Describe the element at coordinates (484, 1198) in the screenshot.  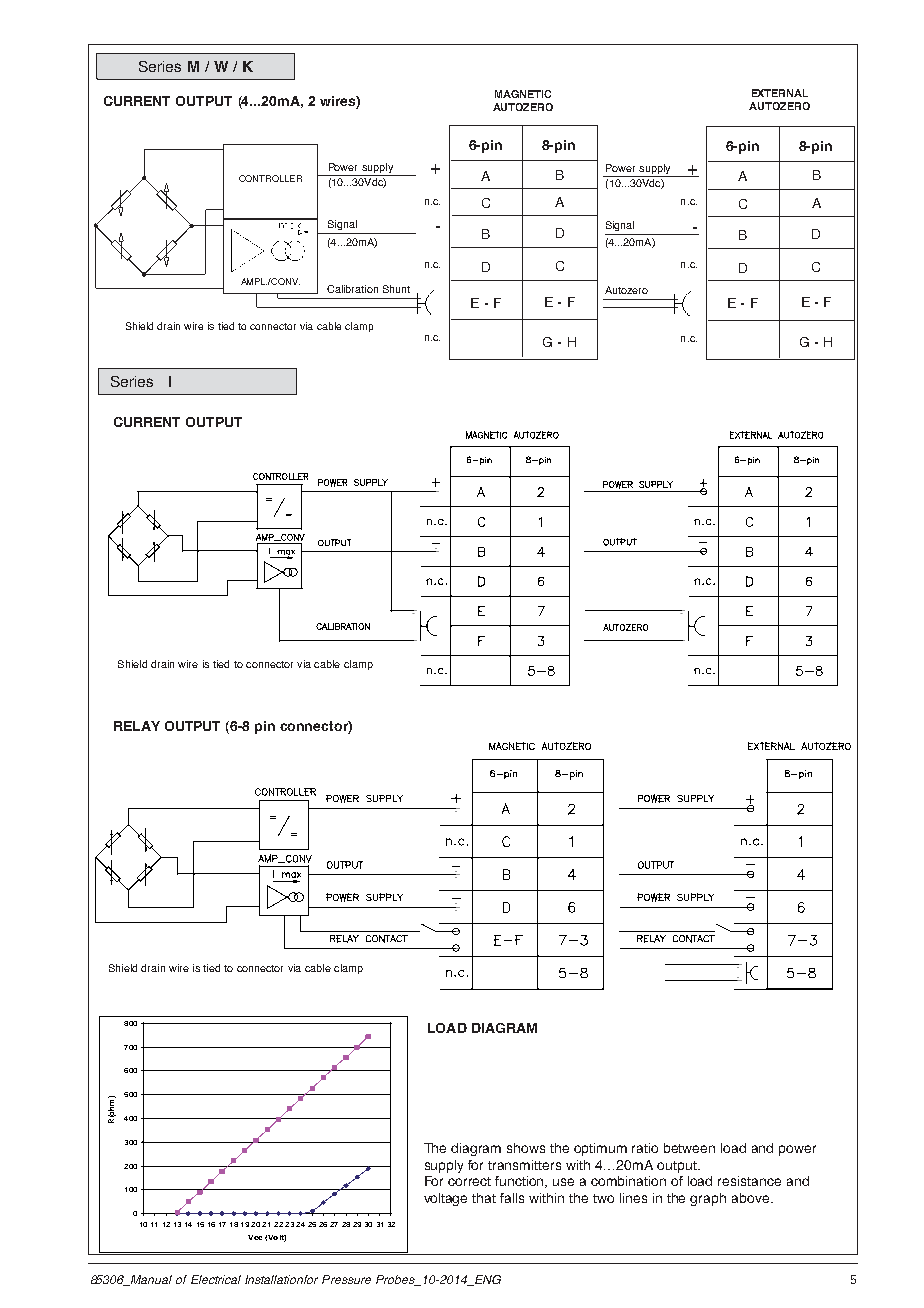
I see `that` at that location.
